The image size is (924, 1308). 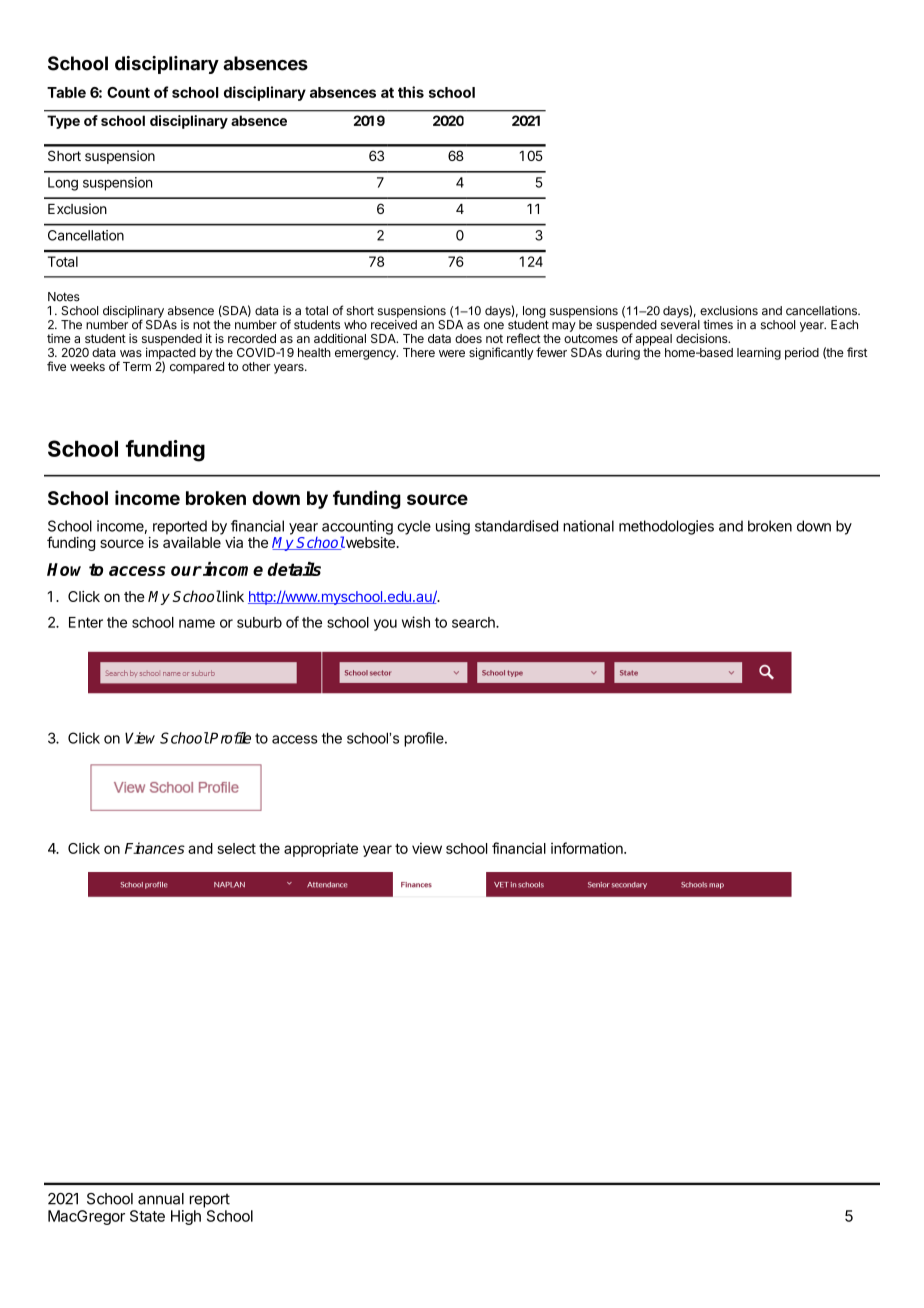 What do you see at coordinates (63, 122) in the page?
I see `Type` at bounding box center [63, 122].
